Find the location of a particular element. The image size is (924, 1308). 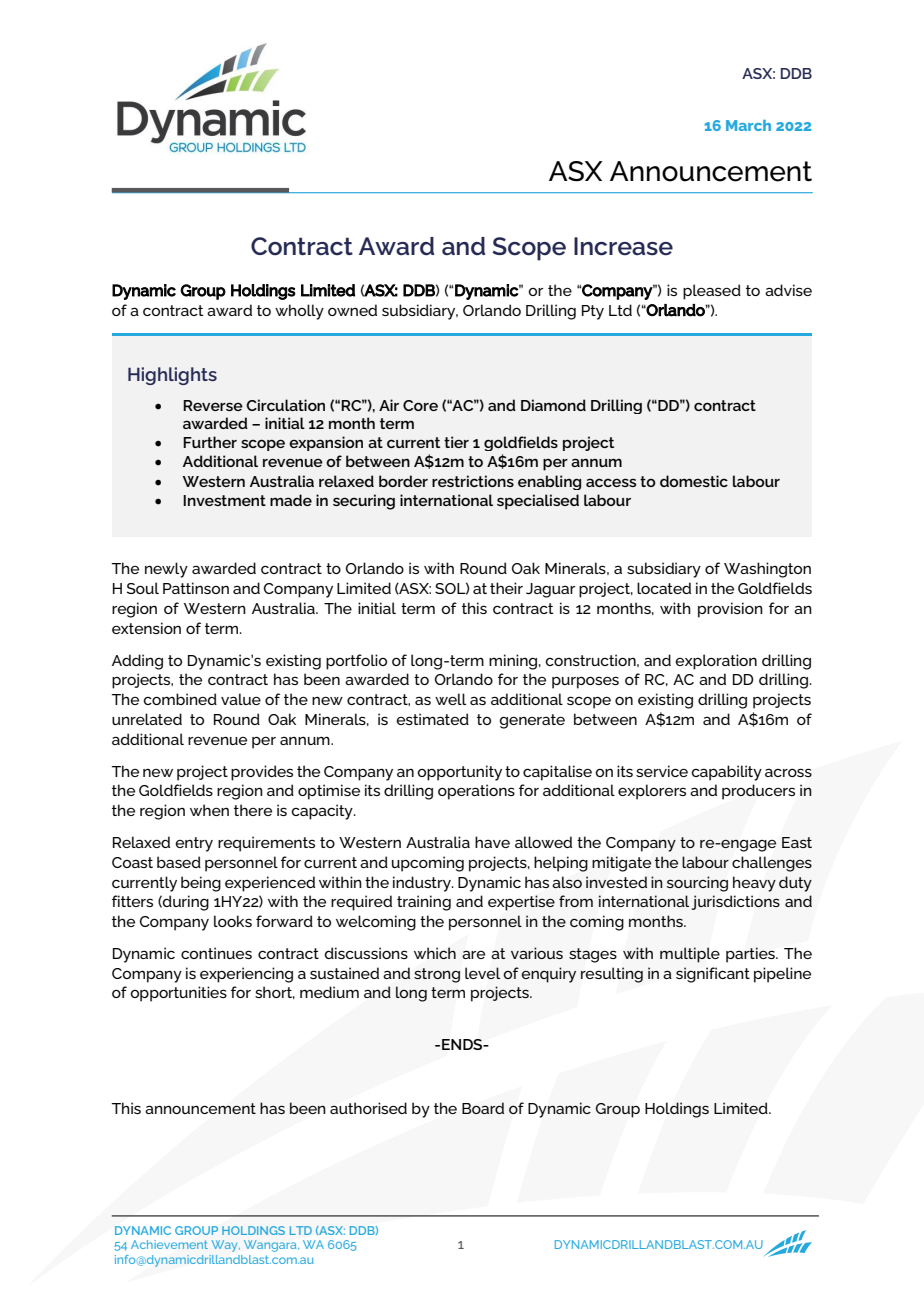

have is located at coordinates (492, 842).
